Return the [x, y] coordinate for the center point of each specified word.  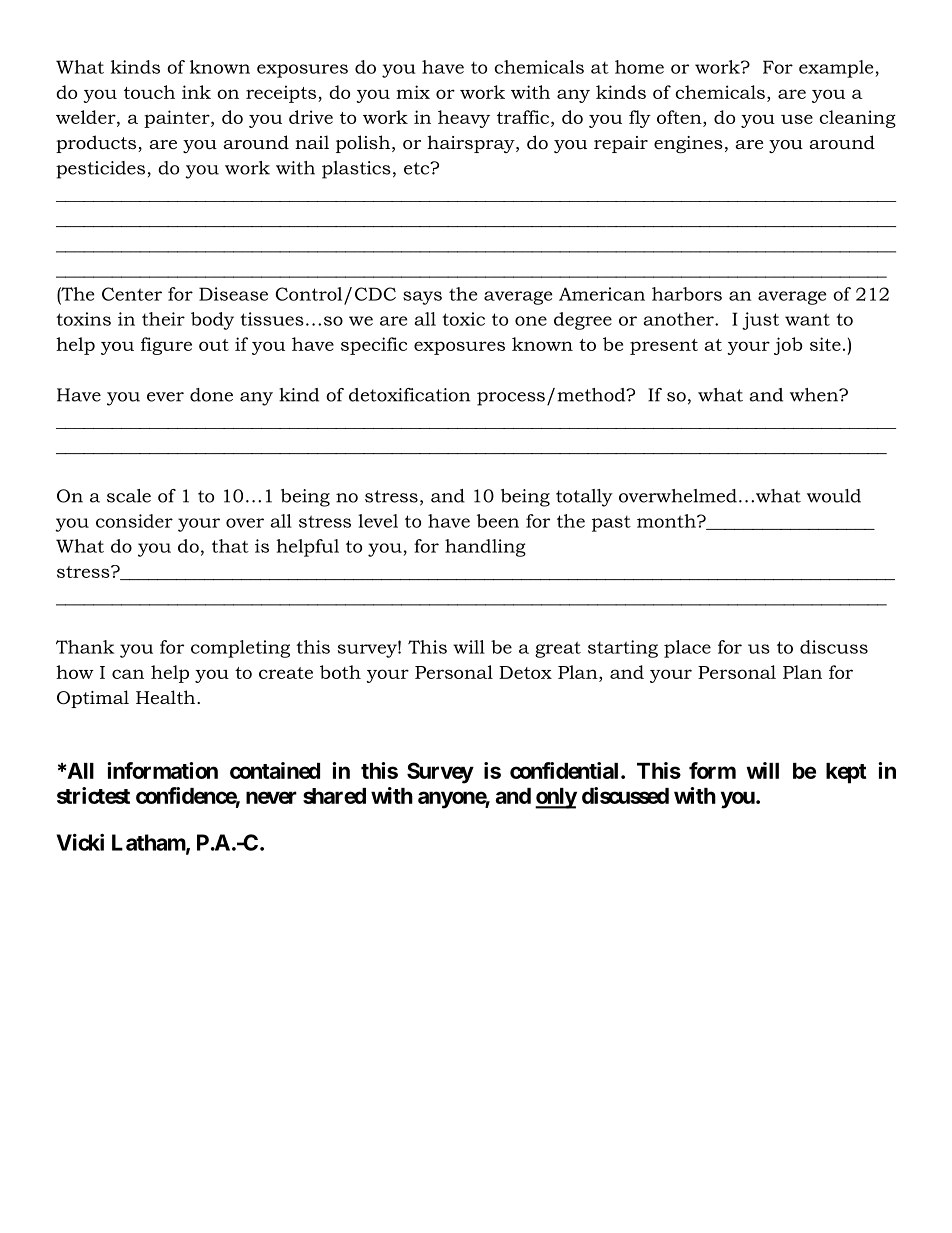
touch [149, 92]
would [834, 496]
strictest [93, 795]
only [556, 798]
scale [129, 496]
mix [413, 92]
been [498, 521]
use [797, 119]
